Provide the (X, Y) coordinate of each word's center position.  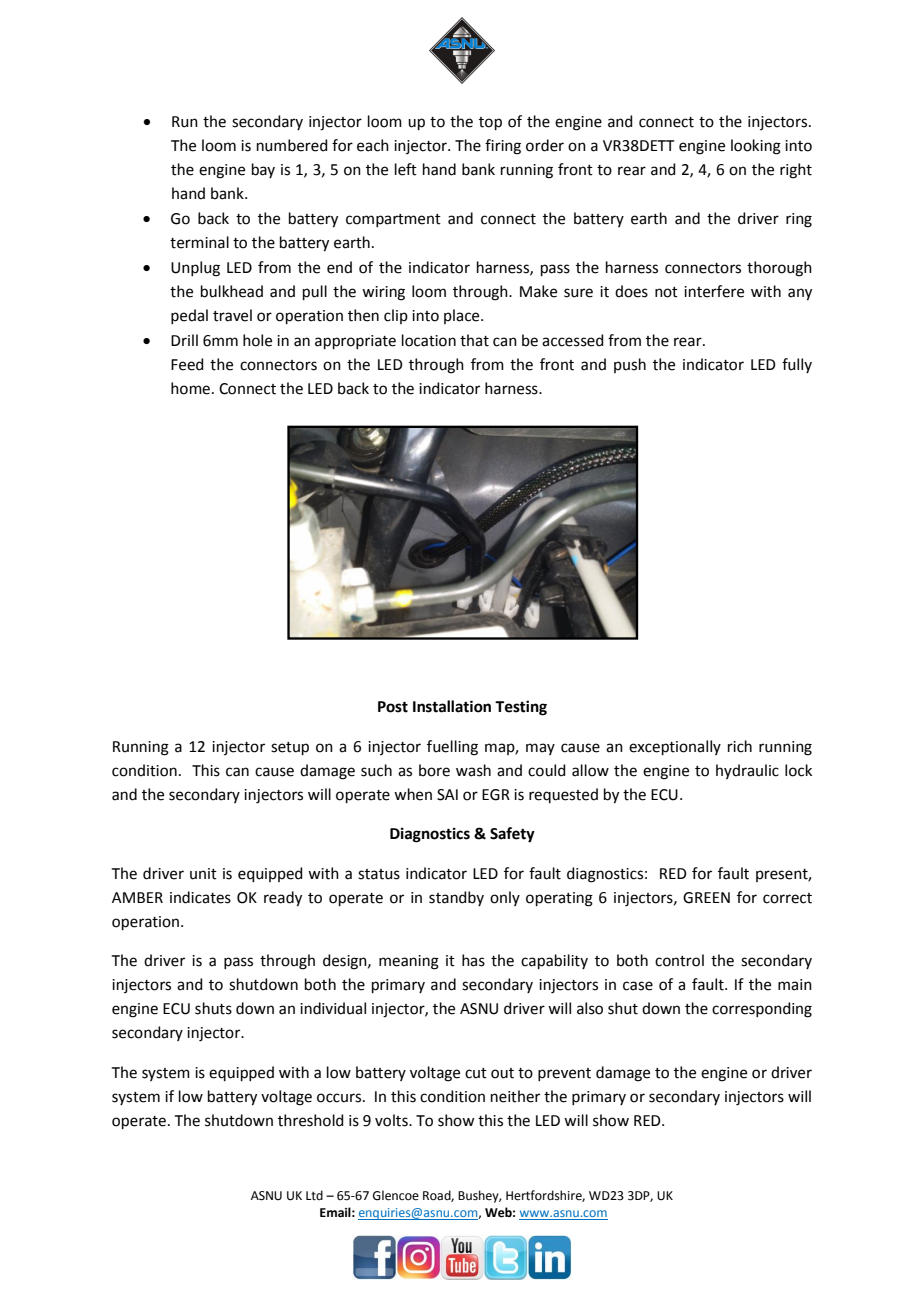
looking (756, 147)
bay (263, 170)
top (490, 123)
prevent (564, 1074)
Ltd (314, 1195)
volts (392, 1120)
